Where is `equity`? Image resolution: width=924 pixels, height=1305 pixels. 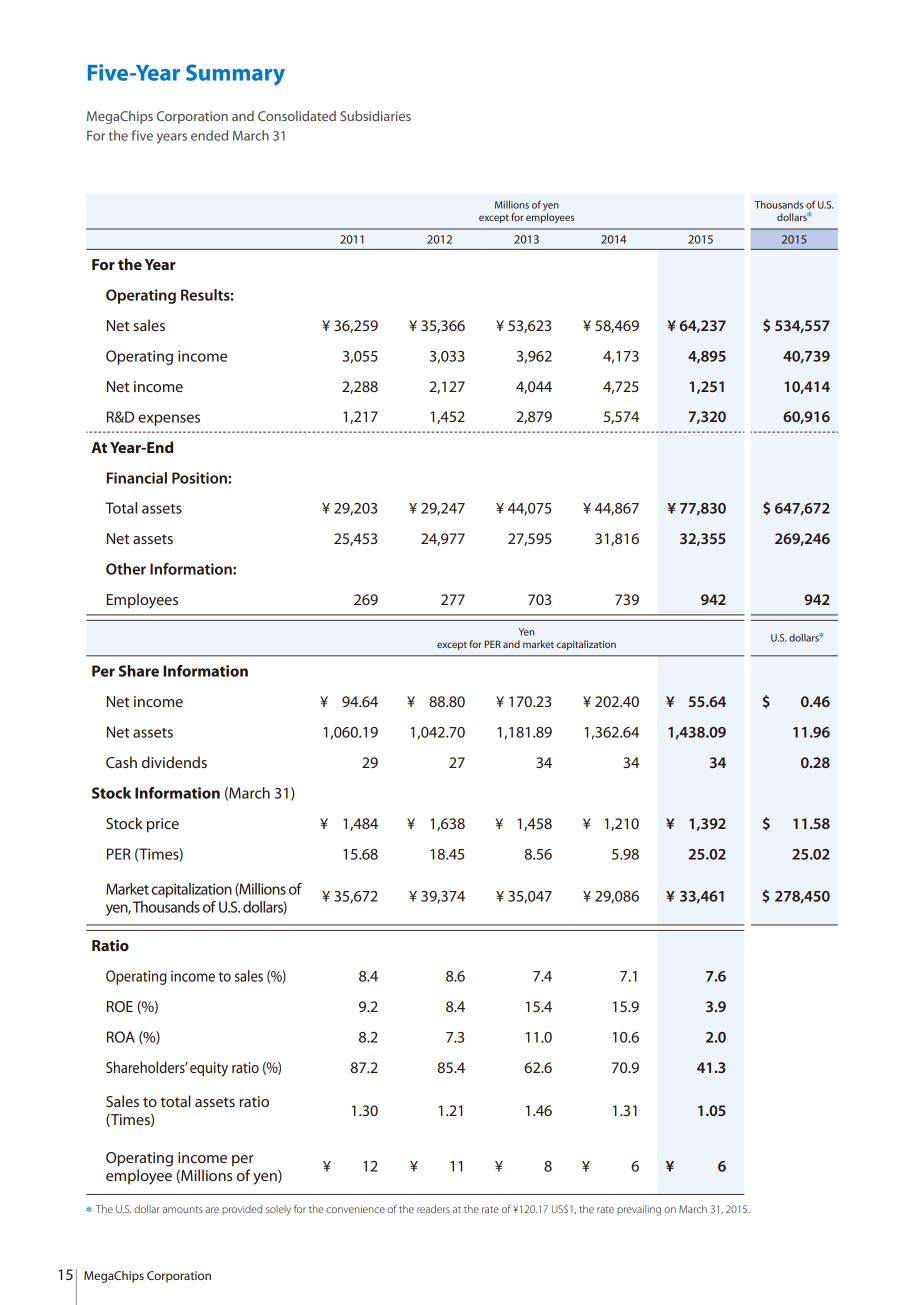 equity is located at coordinates (209, 1069).
